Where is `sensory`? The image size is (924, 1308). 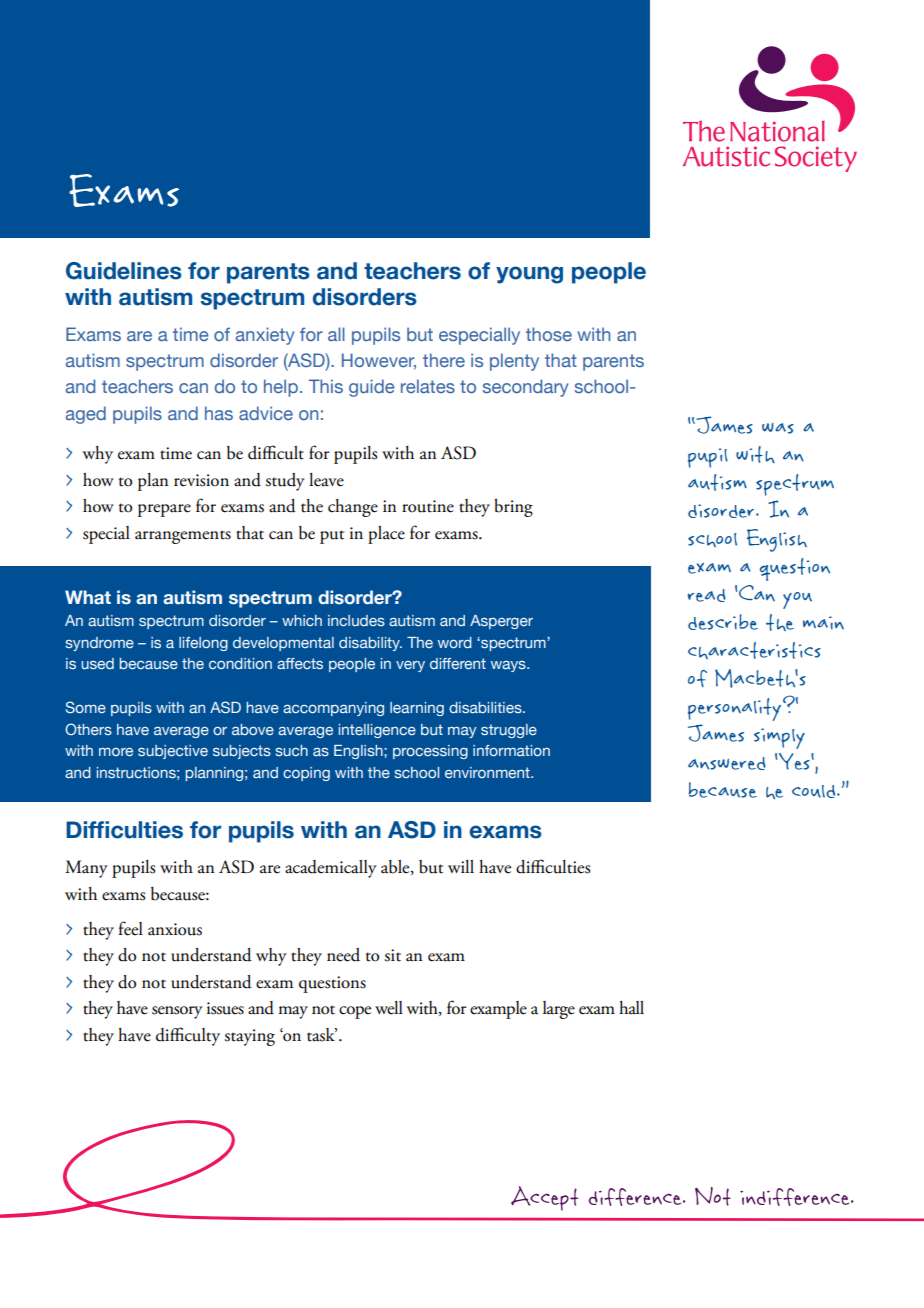 sensory is located at coordinates (177, 1012).
